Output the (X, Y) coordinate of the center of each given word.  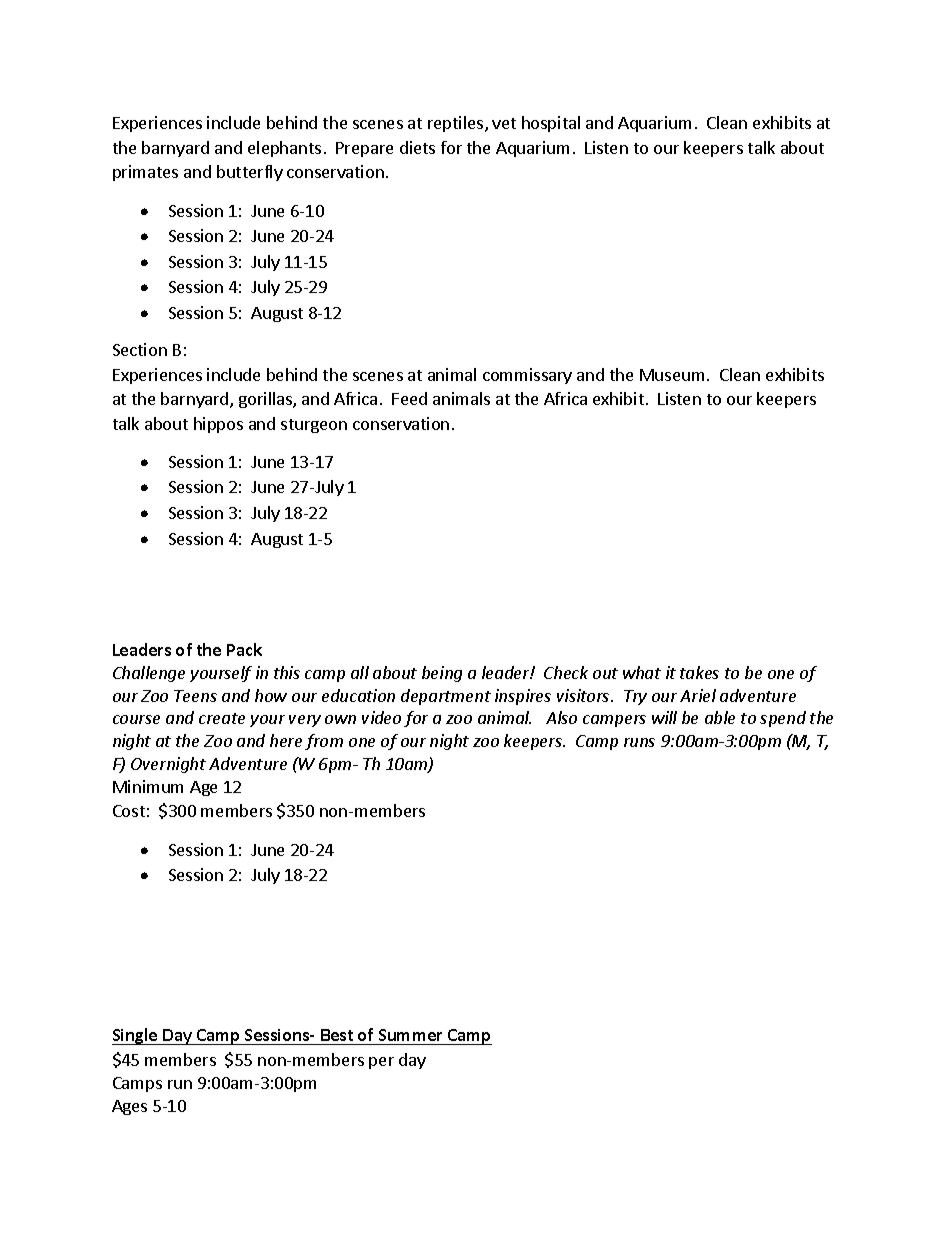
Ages (129, 1107)
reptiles (457, 124)
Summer (410, 1037)
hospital (551, 124)
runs (639, 742)
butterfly (250, 173)
